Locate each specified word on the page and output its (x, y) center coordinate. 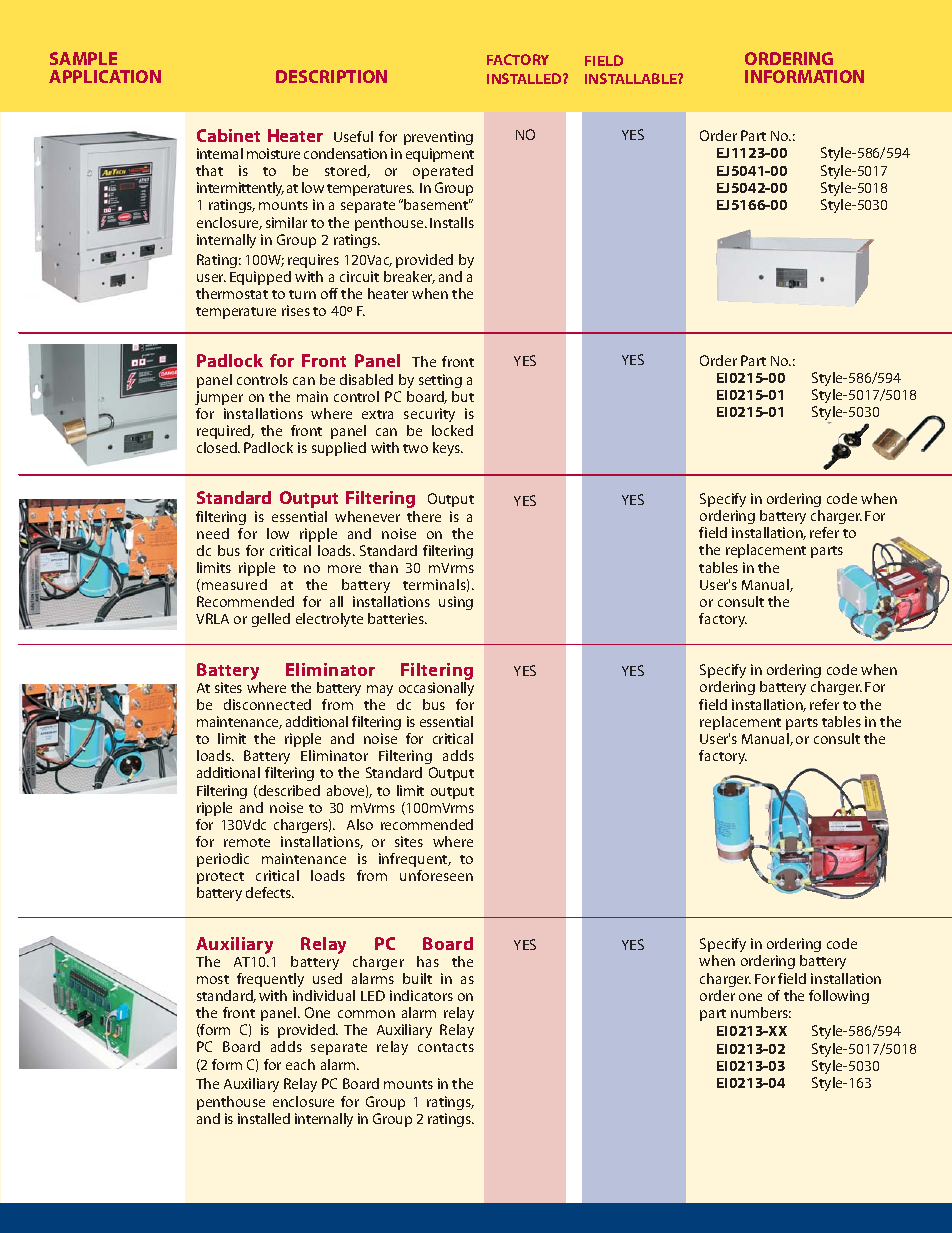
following (839, 997)
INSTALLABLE (632, 78)
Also (360, 824)
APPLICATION (105, 76)
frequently (270, 980)
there (424, 516)
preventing (438, 138)
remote (247, 842)
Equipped (260, 278)
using (456, 603)
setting (440, 381)
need (213, 533)
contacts (446, 1047)
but (463, 396)
